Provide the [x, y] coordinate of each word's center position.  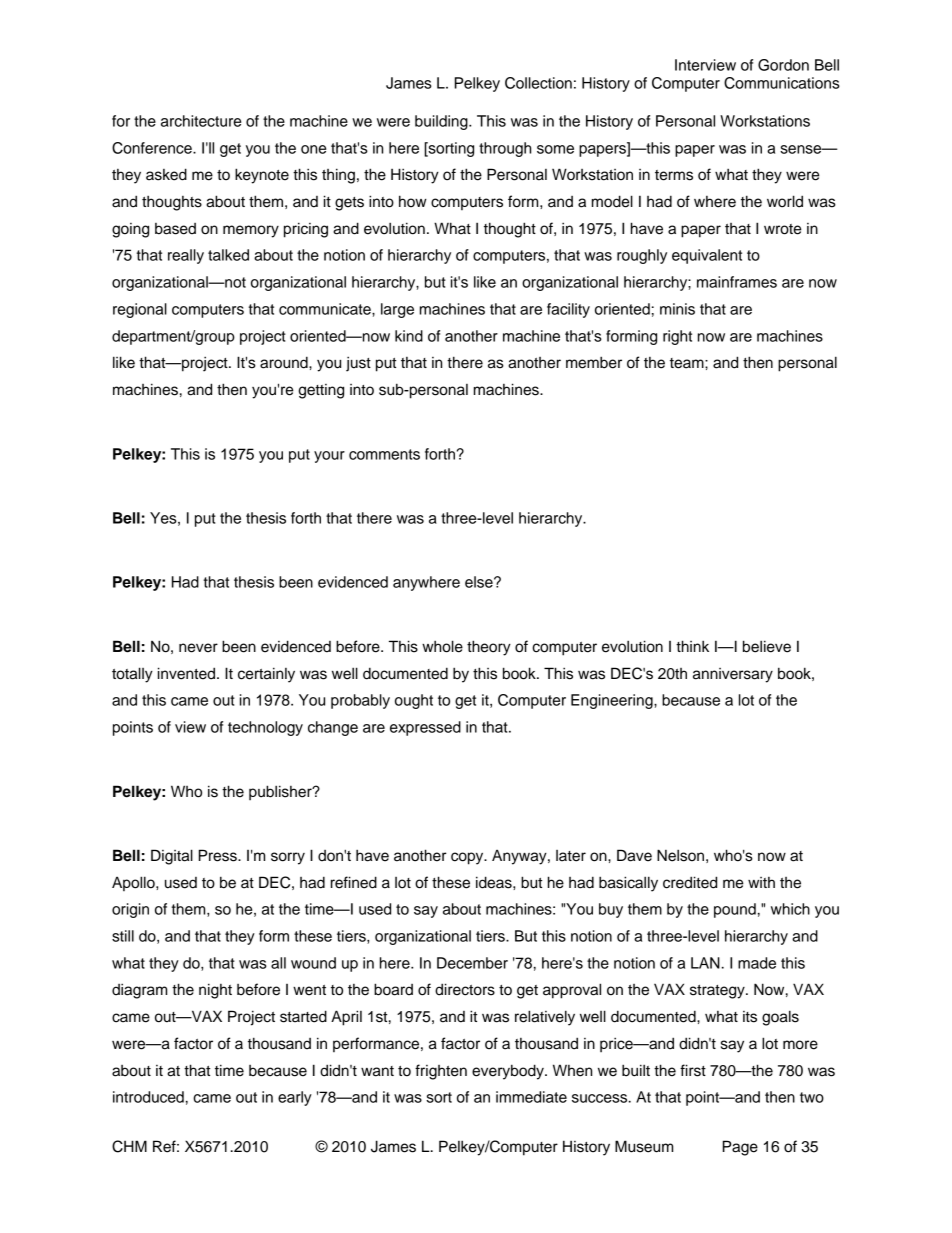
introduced [148, 1097]
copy [468, 858]
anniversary [733, 675]
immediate [531, 1097]
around [285, 362]
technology [265, 728]
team [688, 363]
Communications [782, 83]
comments [384, 454]
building [442, 122]
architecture [201, 121]
